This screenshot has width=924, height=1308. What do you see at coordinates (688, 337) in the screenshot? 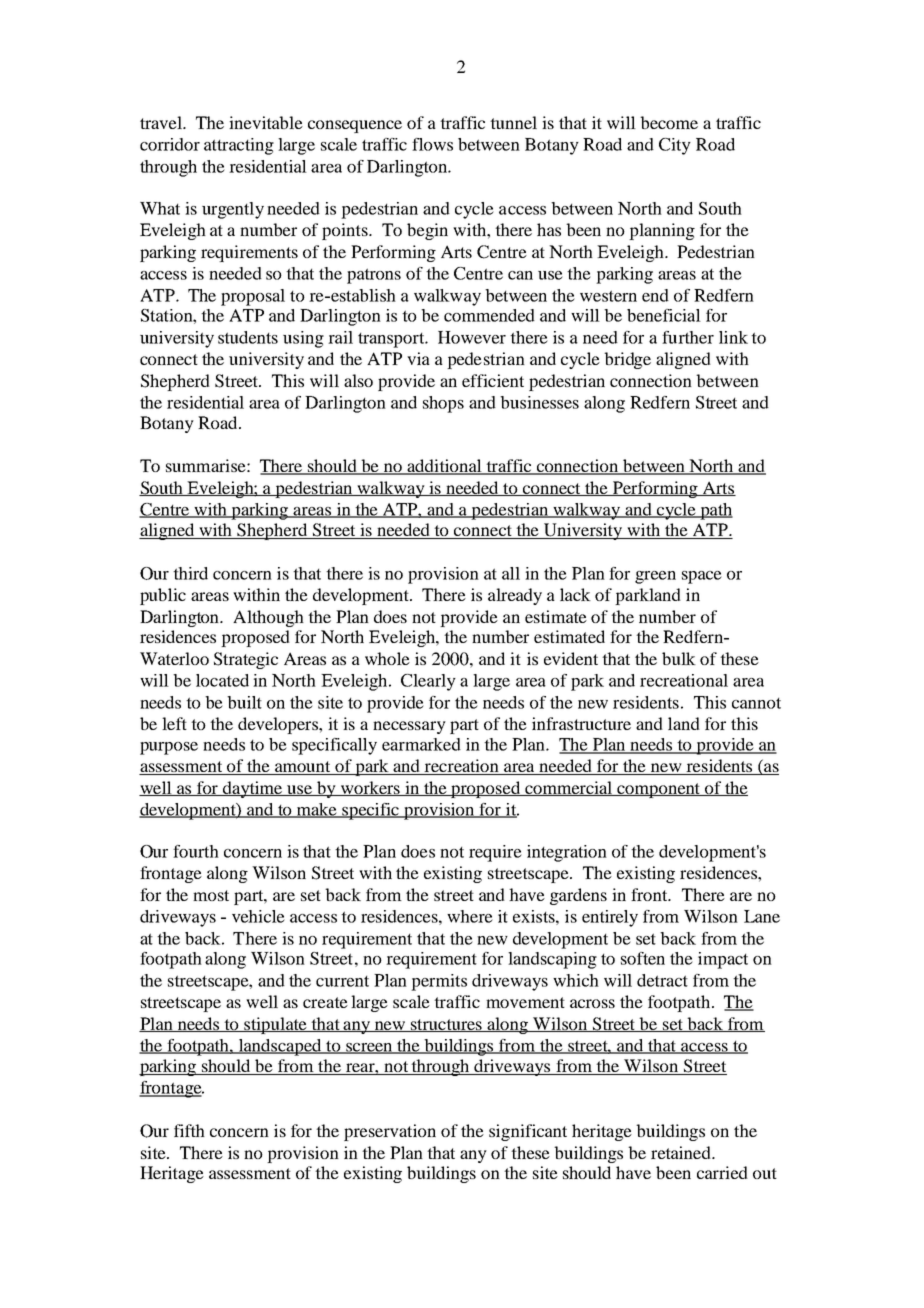
I see `further` at bounding box center [688, 337].
